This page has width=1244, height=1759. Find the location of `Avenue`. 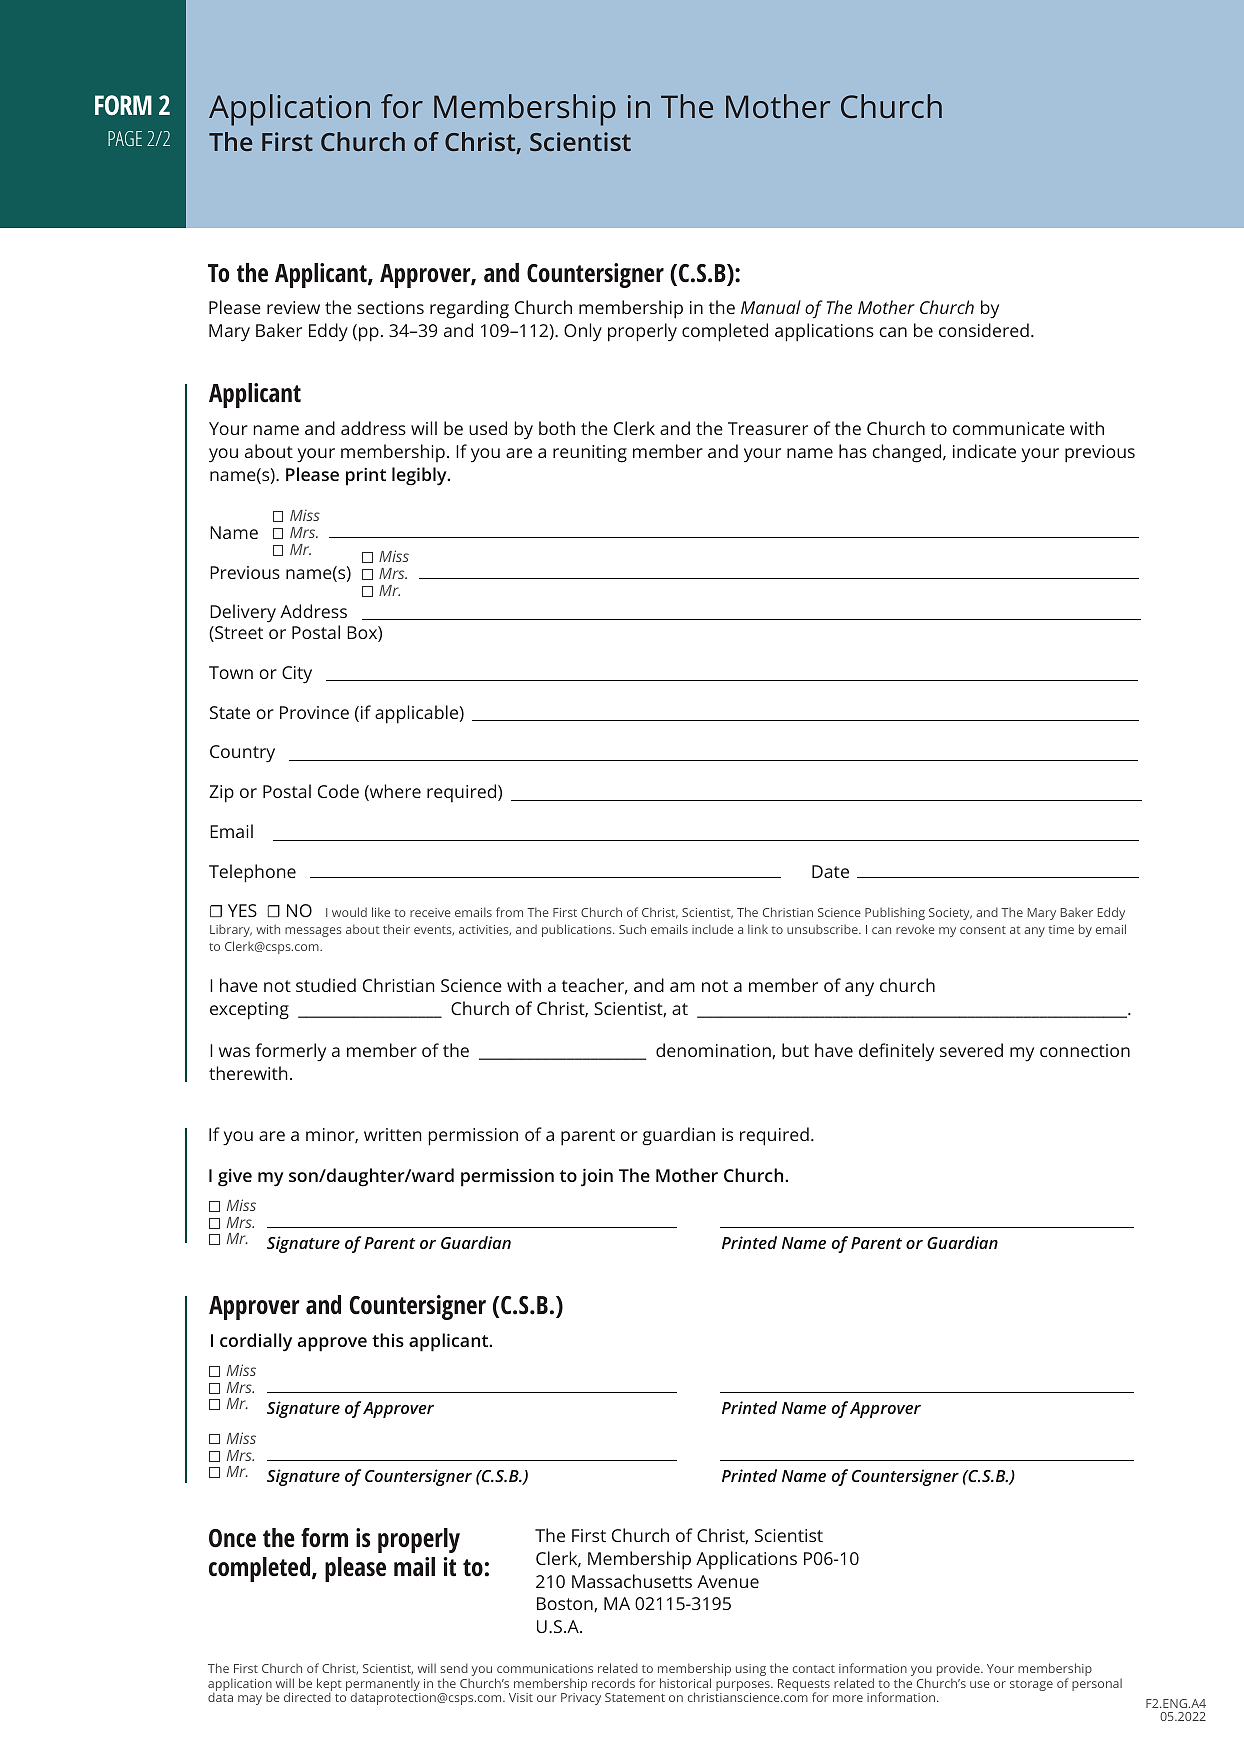

Avenue is located at coordinates (728, 1581).
